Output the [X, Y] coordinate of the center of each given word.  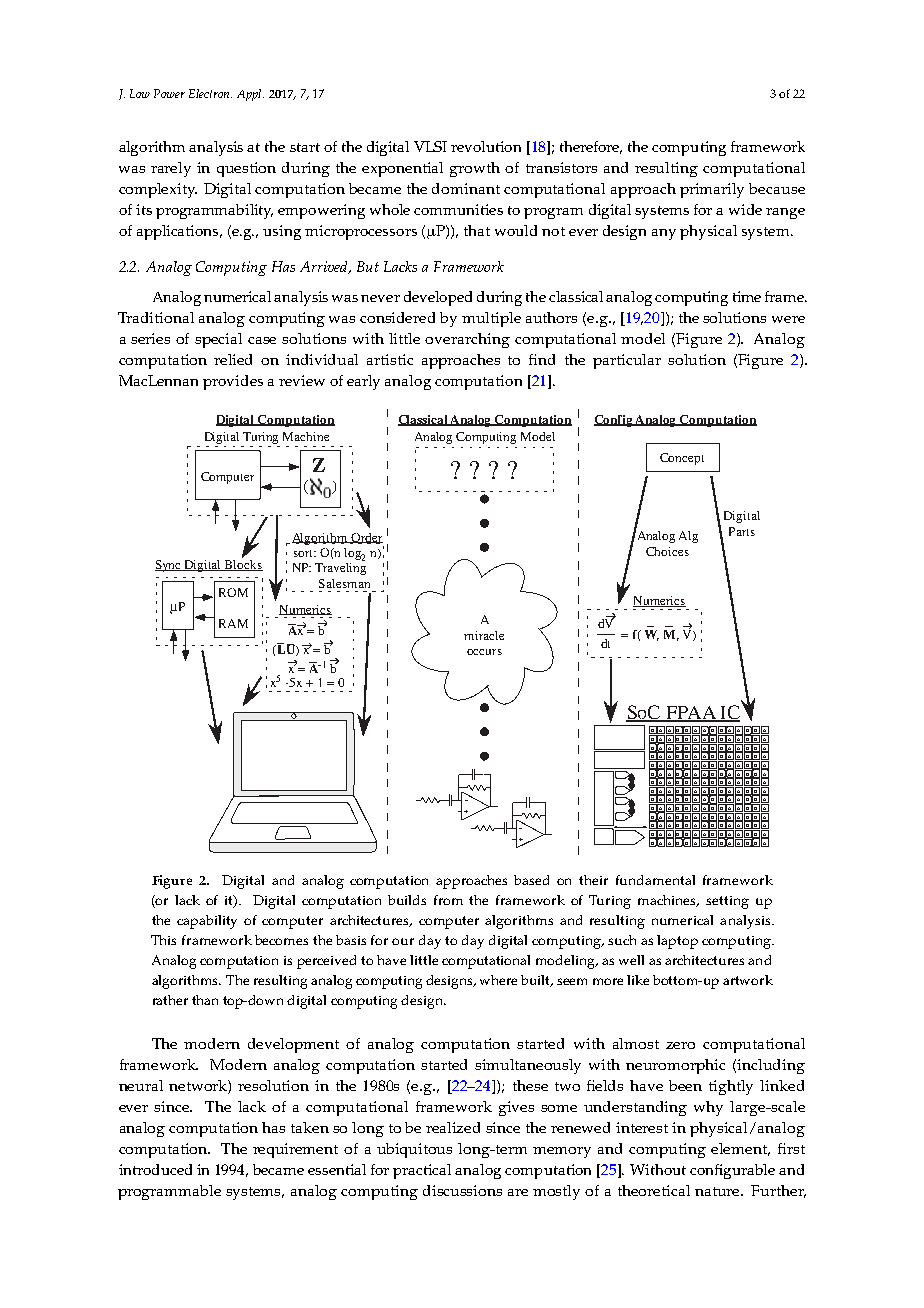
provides [233, 382]
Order [366, 538]
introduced [155, 1169]
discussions [462, 1190]
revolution [486, 146]
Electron [210, 93]
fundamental [655, 880]
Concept [682, 459]
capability [207, 922]
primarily [712, 190]
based [531, 880]
